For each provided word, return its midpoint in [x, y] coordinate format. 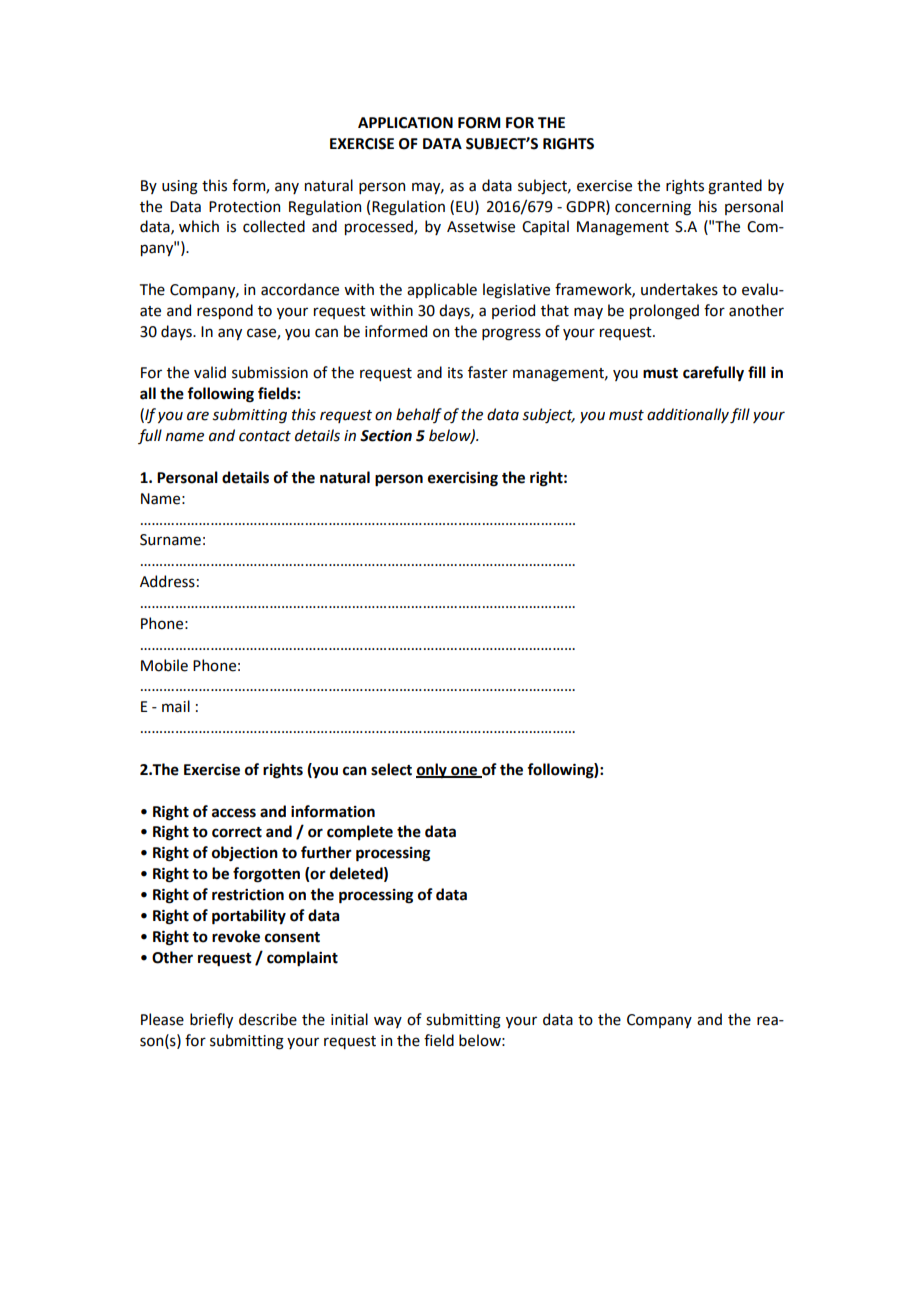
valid [210, 372]
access [234, 813]
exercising [463, 479]
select [391, 769]
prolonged [664, 312]
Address [167, 581]
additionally [688, 415]
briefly [211, 1020]
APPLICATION [405, 123]
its [455, 373]
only [432, 771]
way [388, 1022]
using [180, 187]
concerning [653, 208]
